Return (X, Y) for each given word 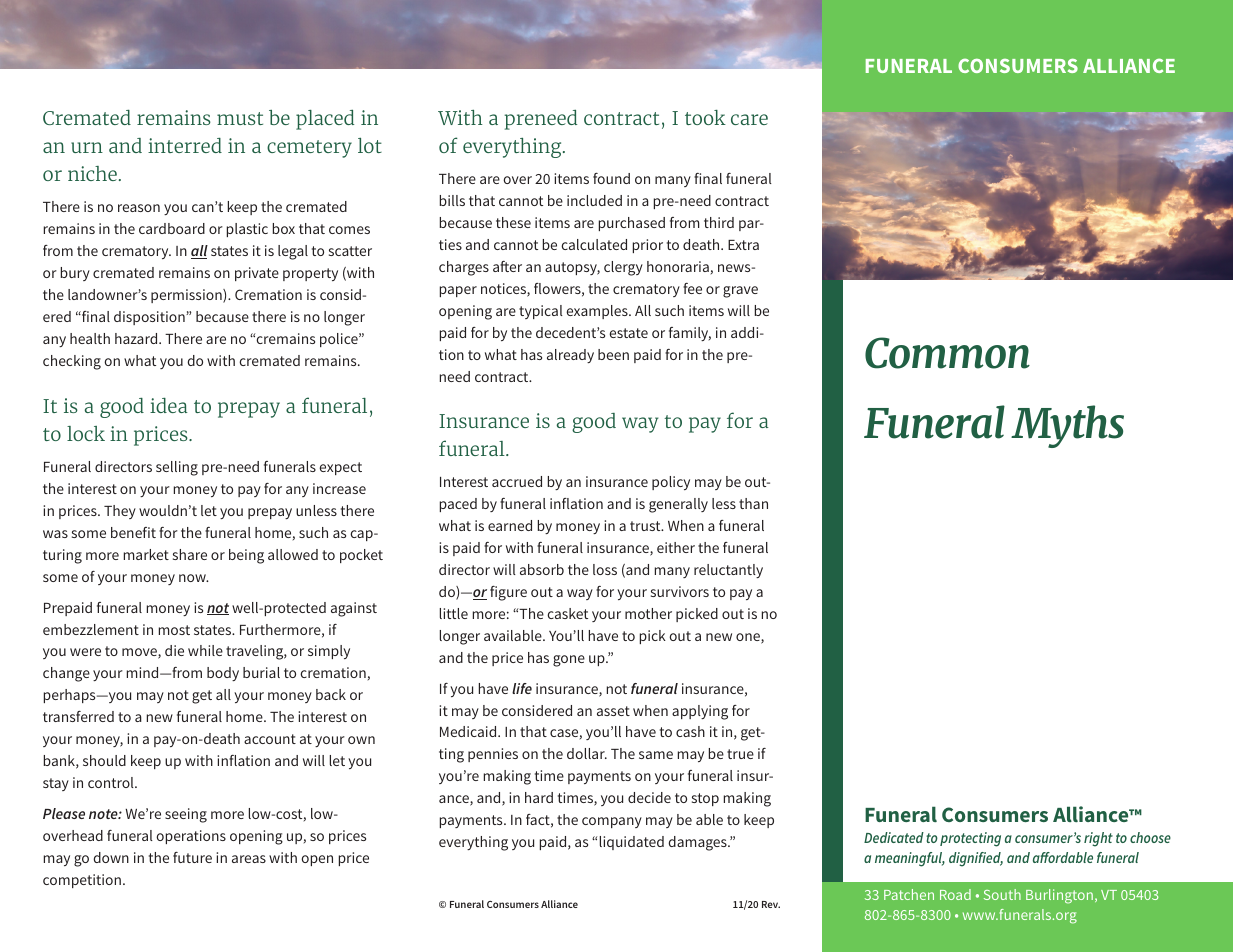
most (174, 630)
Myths (1067, 426)
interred (185, 145)
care (749, 119)
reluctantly (728, 571)
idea (169, 405)
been (613, 354)
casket (567, 613)
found (611, 178)
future (192, 857)
